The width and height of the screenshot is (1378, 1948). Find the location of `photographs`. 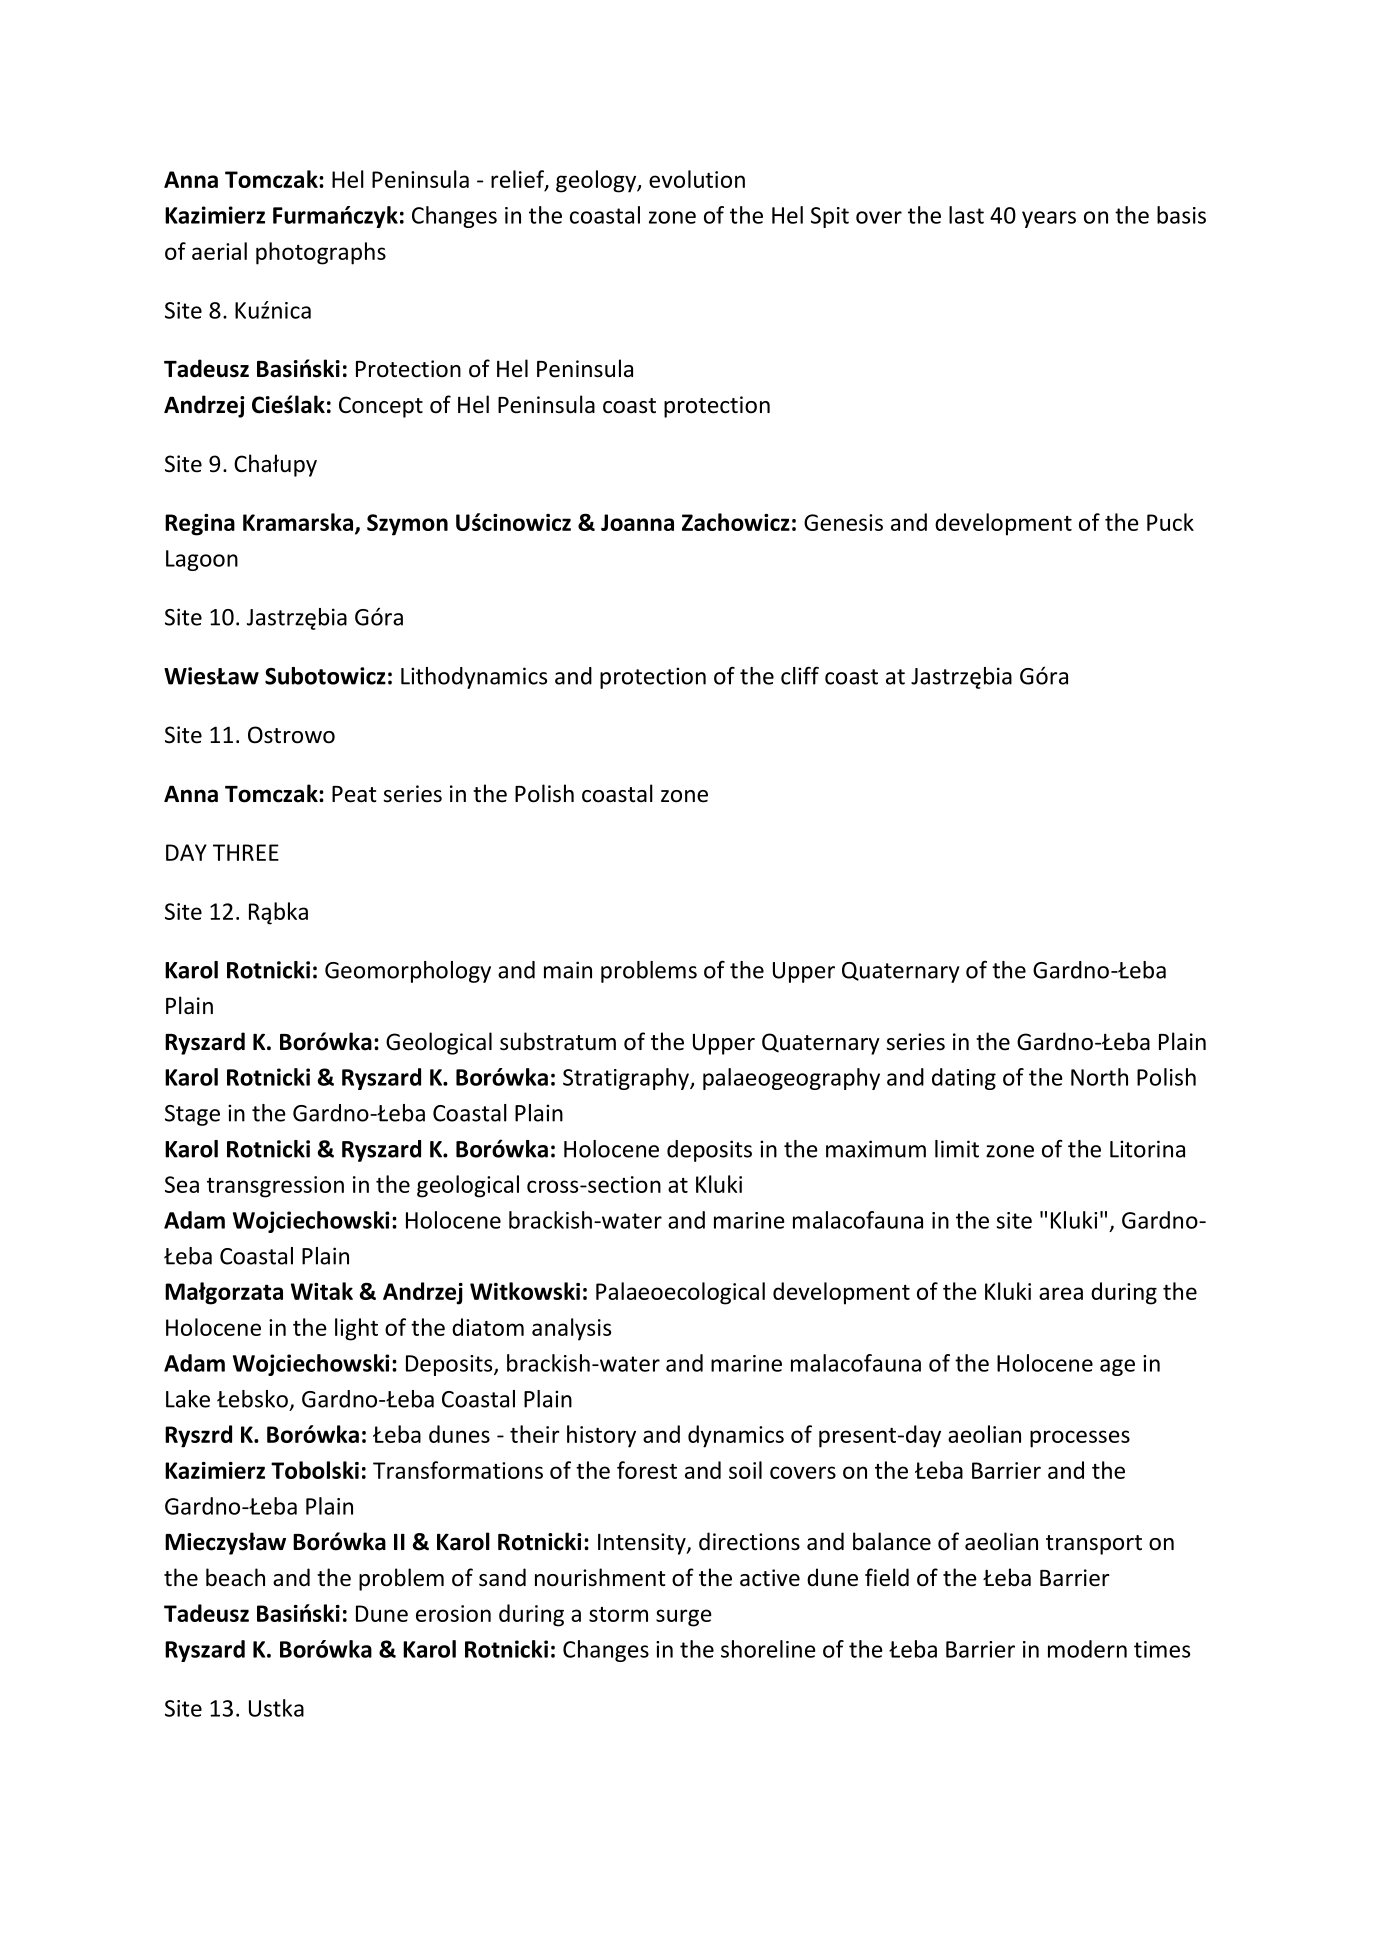

photographs is located at coordinates (321, 253).
